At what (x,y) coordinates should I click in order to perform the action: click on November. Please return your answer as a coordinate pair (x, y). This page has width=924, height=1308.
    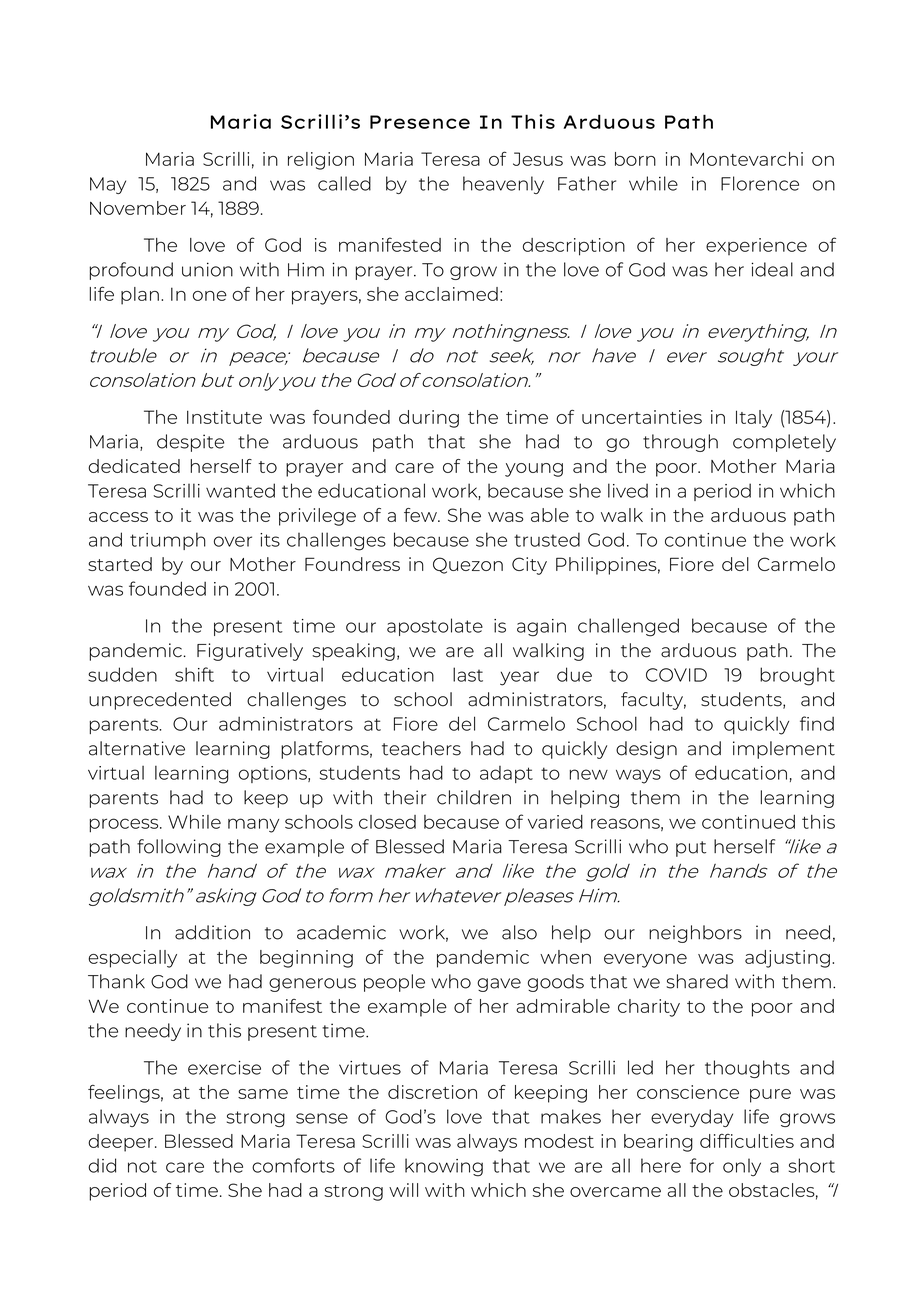
    Looking at the image, I should click on (138, 208).
